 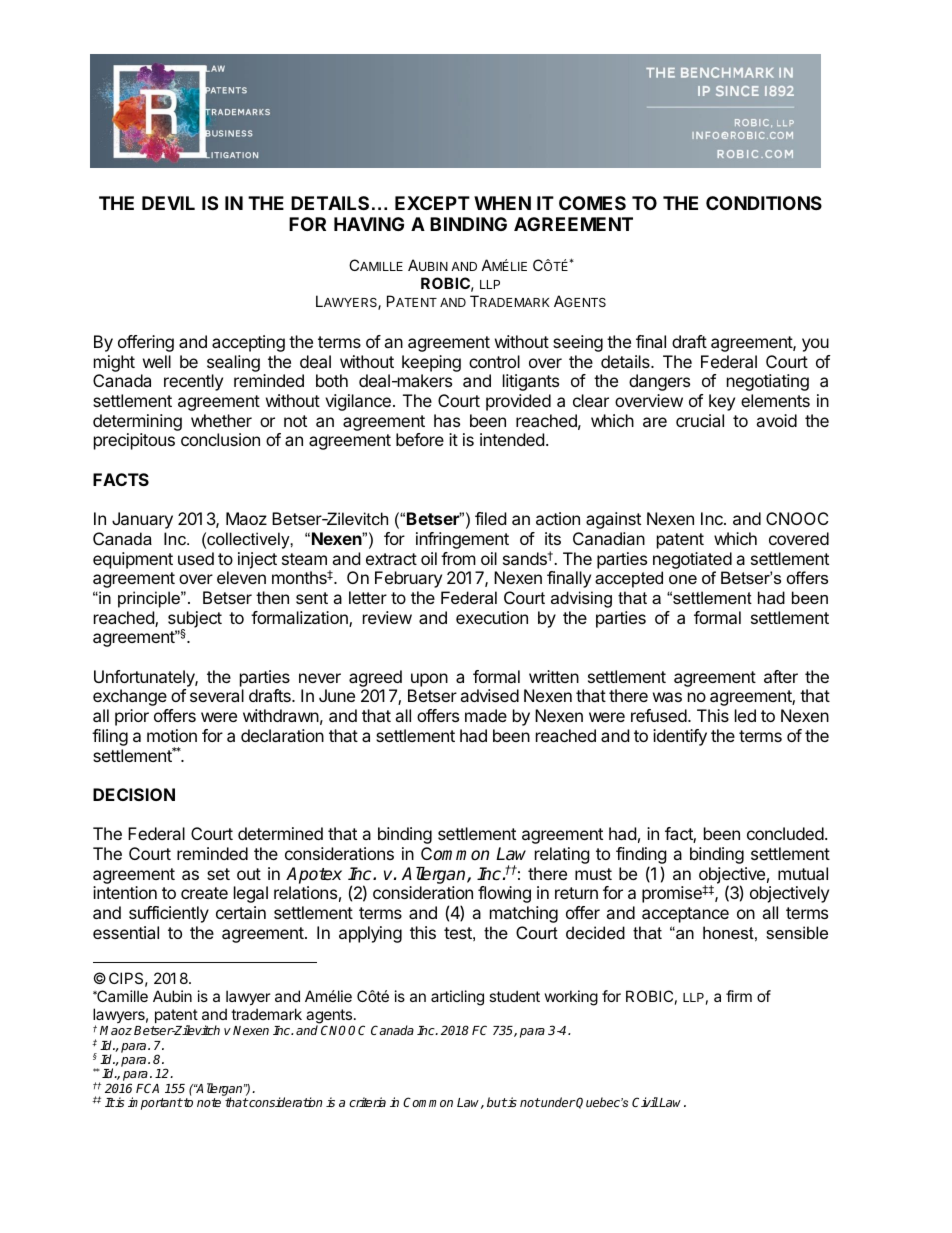 I want to click on negotiated, so click(x=692, y=560).
